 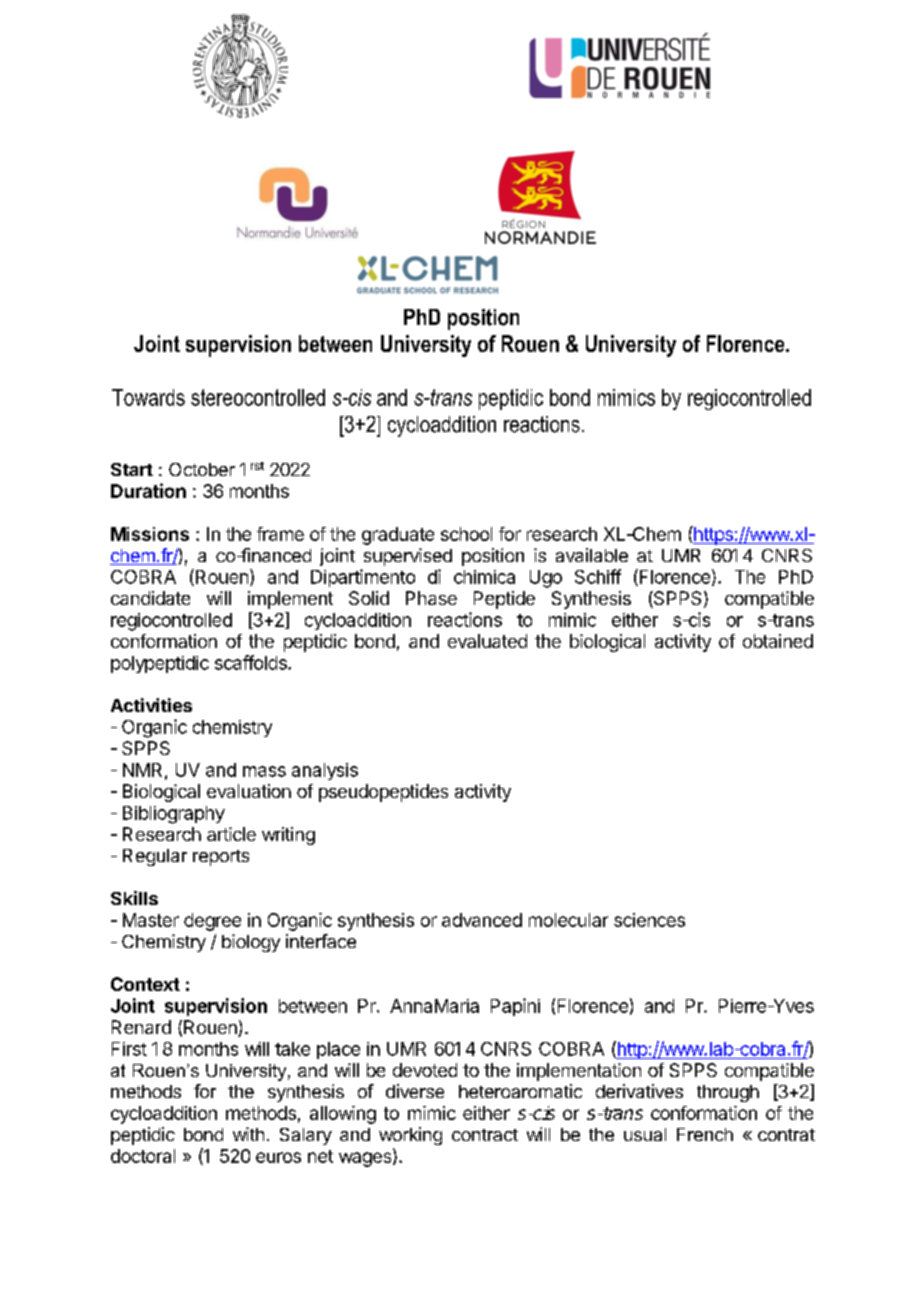 I want to click on school, so click(x=466, y=534).
